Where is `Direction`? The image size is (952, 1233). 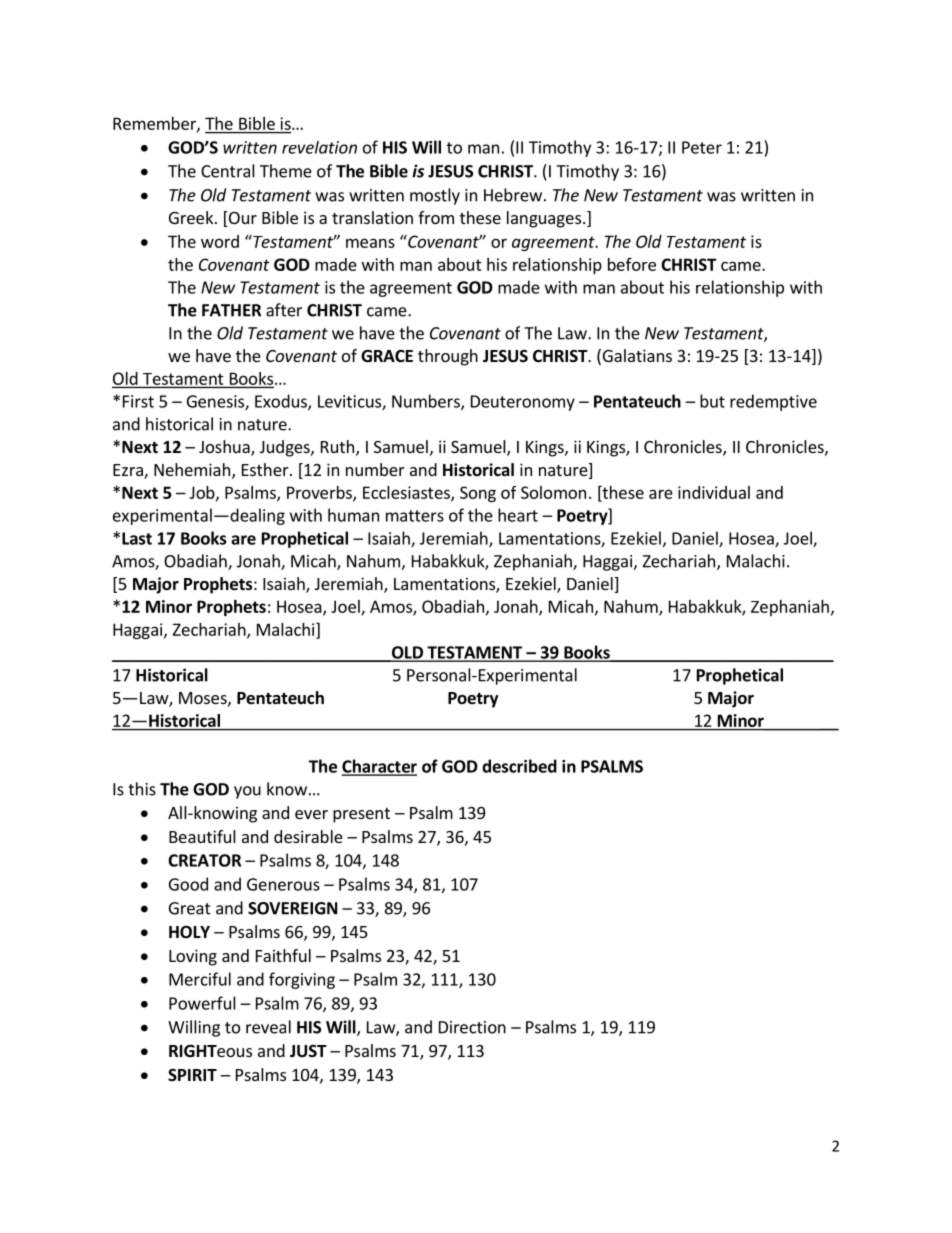
Direction is located at coordinates (472, 1027).
